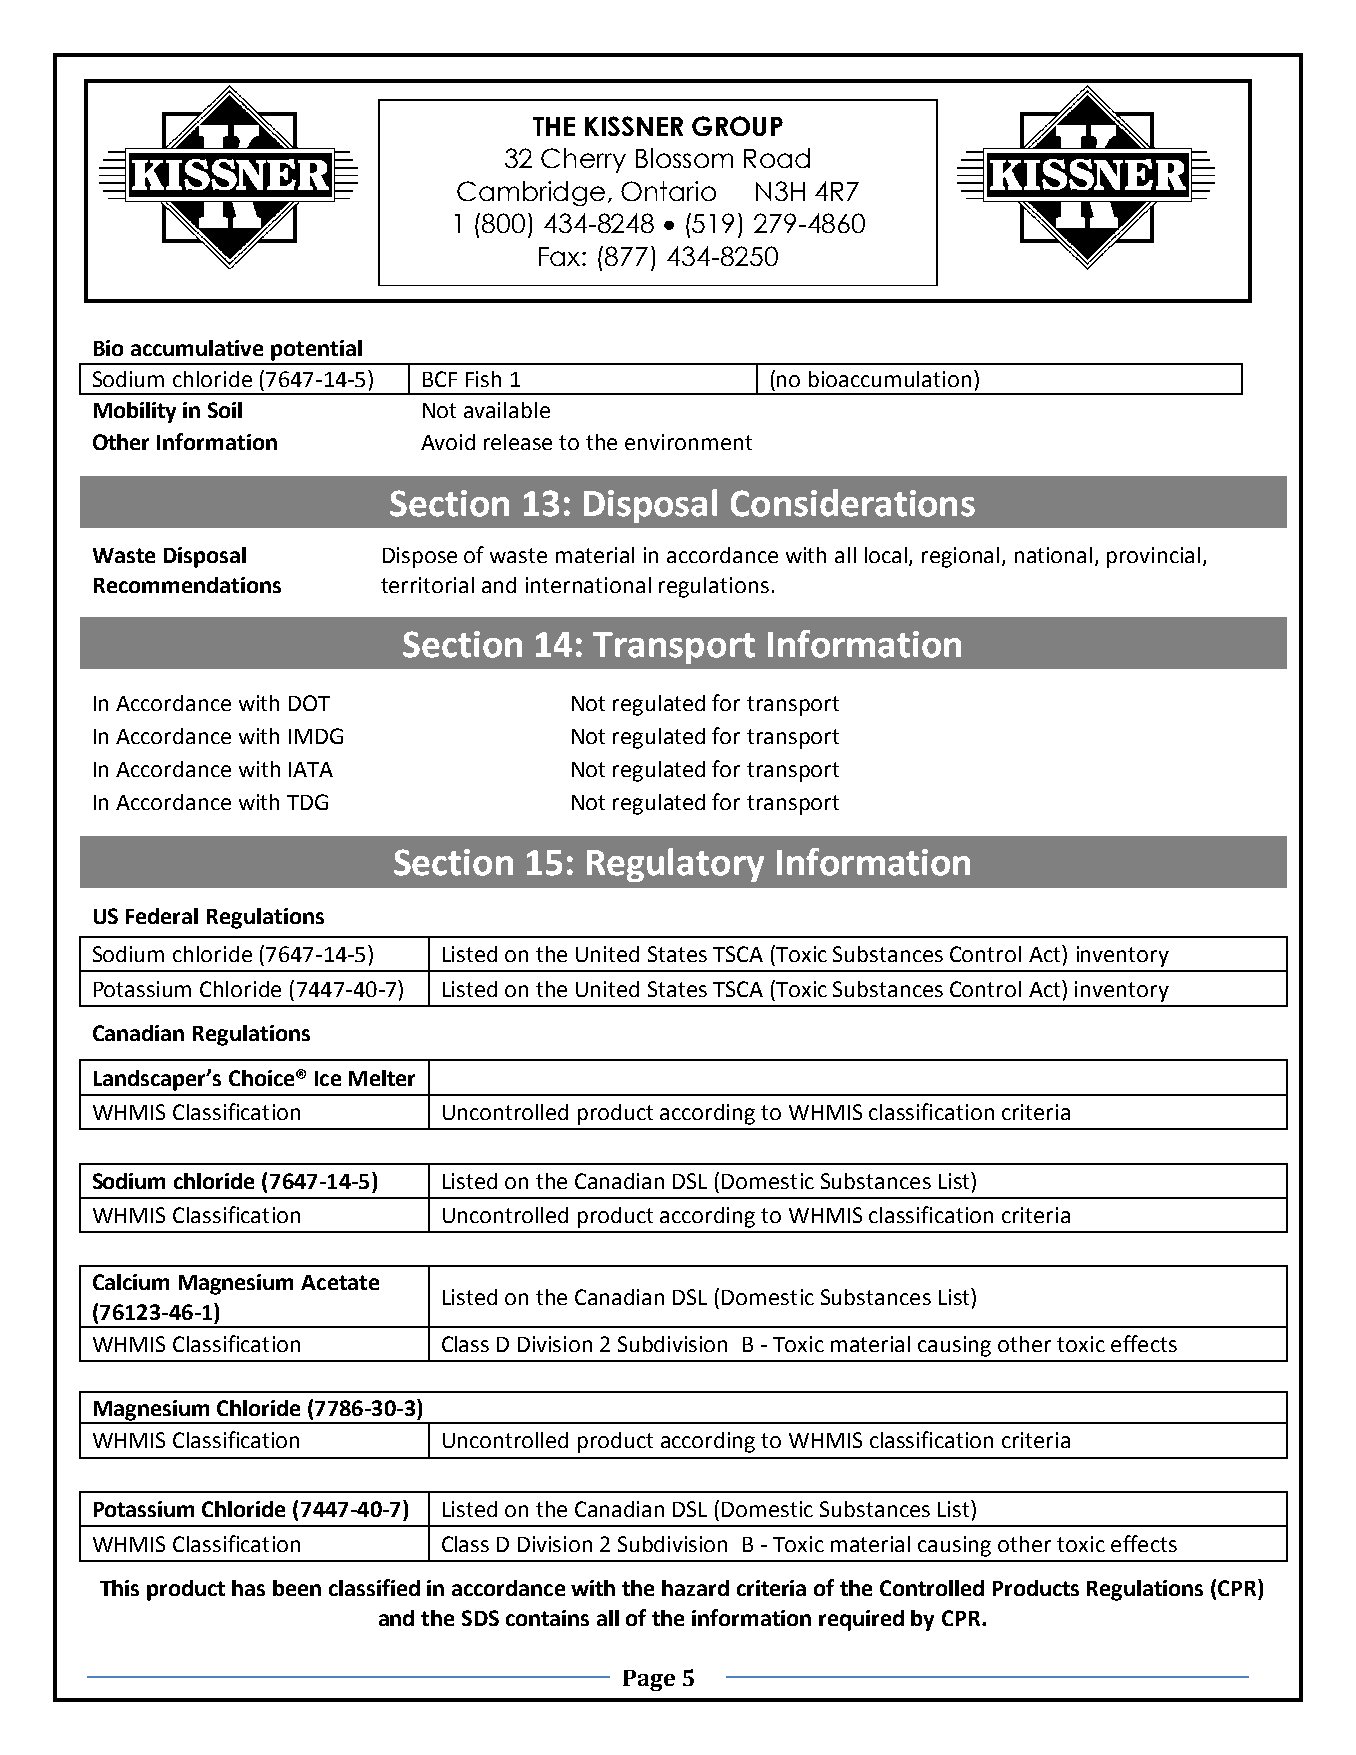 This document has height=1755, width=1356. Describe the element at coordinates (777, 158) in the document. I see `Road` at that location.
